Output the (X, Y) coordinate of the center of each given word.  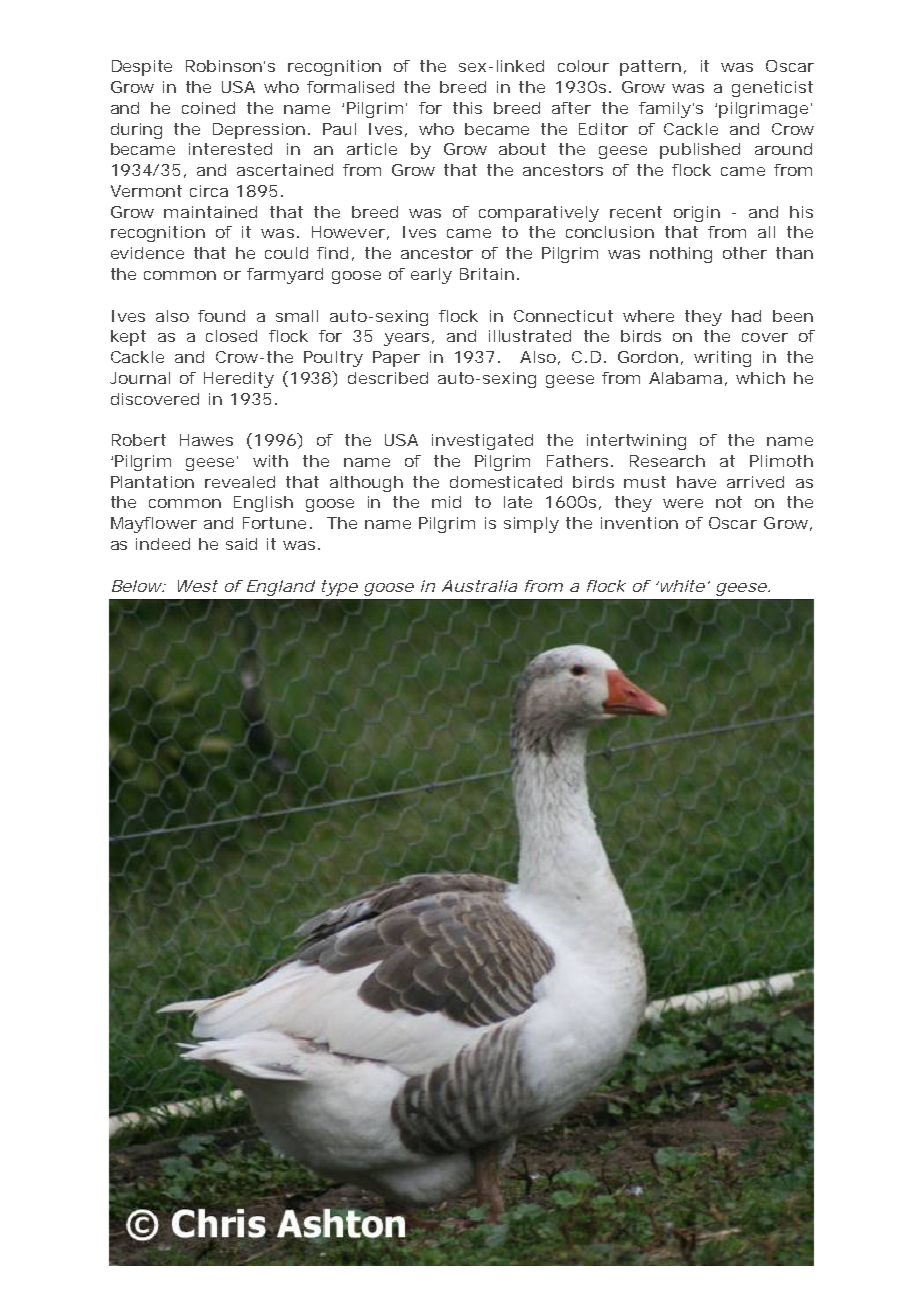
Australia (479, 586)
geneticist (772, 89)
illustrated (530, 336)
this (467, 108)
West (198, 586)
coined (208, 108)
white (681, 586)
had (746, 316)
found (221, 316)
